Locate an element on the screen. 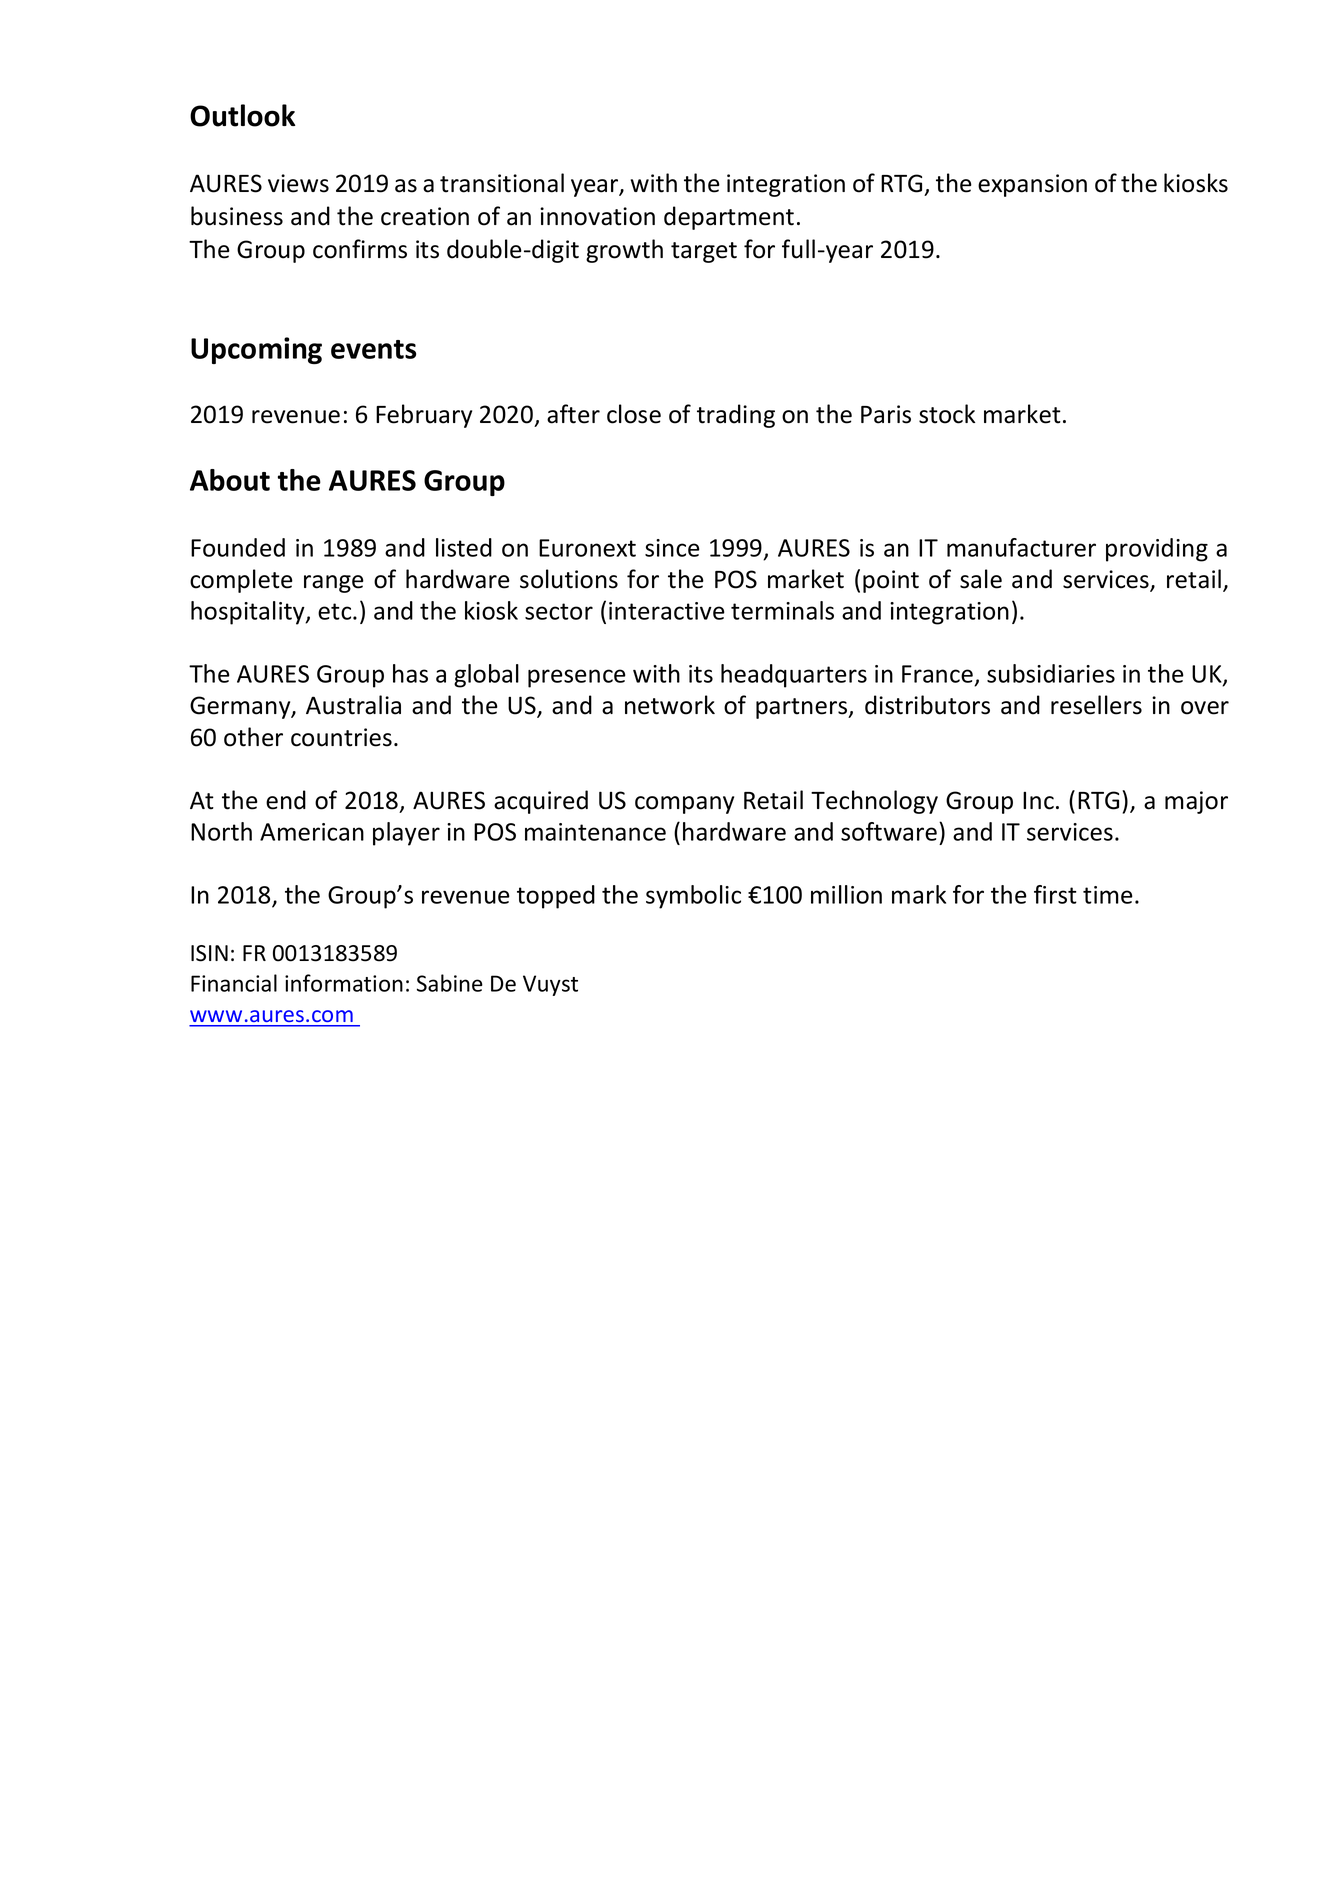  subsidiaries is located at coordinates (1051, 673).
